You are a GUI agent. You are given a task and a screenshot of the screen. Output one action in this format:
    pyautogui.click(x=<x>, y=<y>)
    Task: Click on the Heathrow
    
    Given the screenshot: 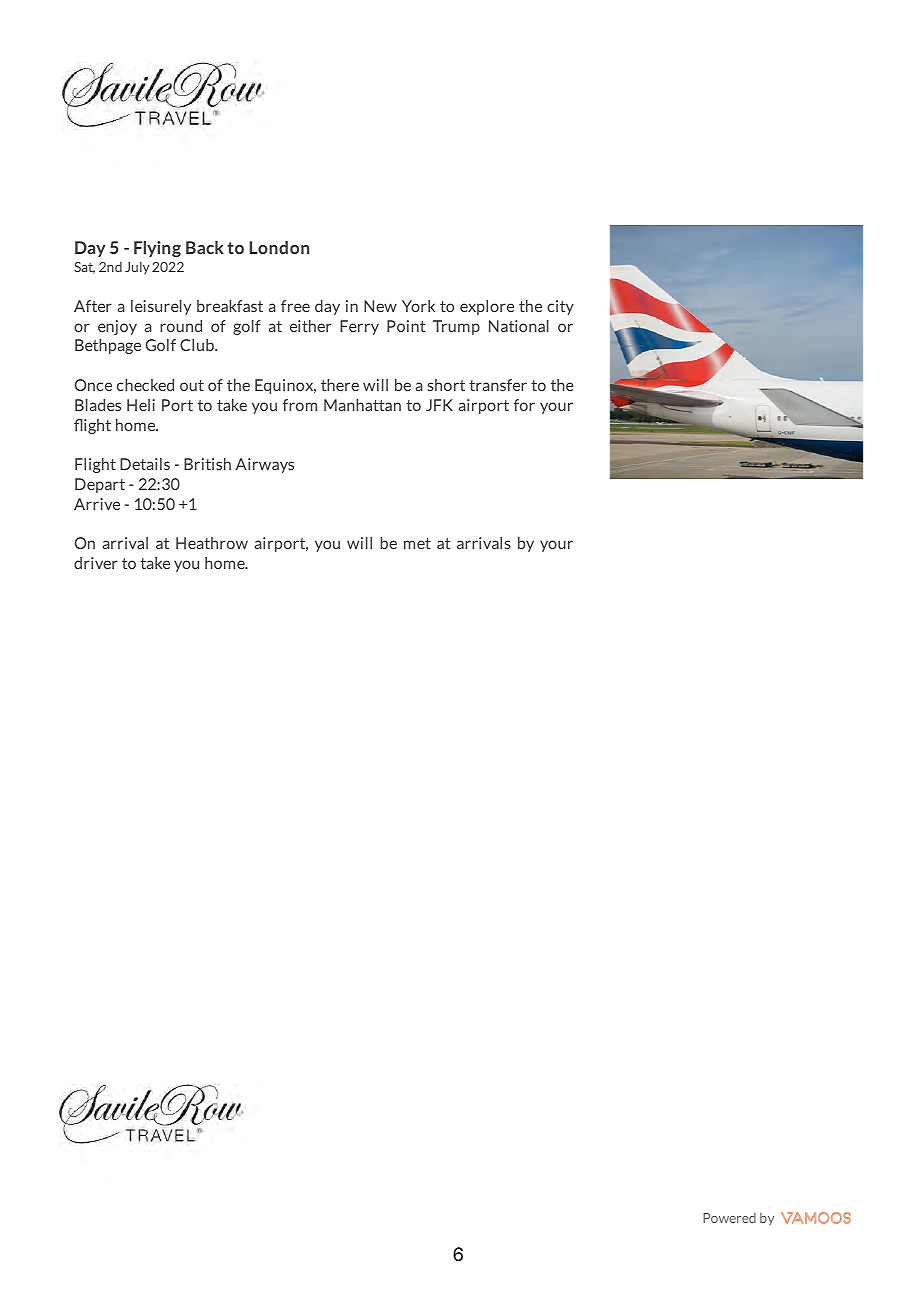 What is the action you would take?
    pyautogui.click(x=212, y=543)
